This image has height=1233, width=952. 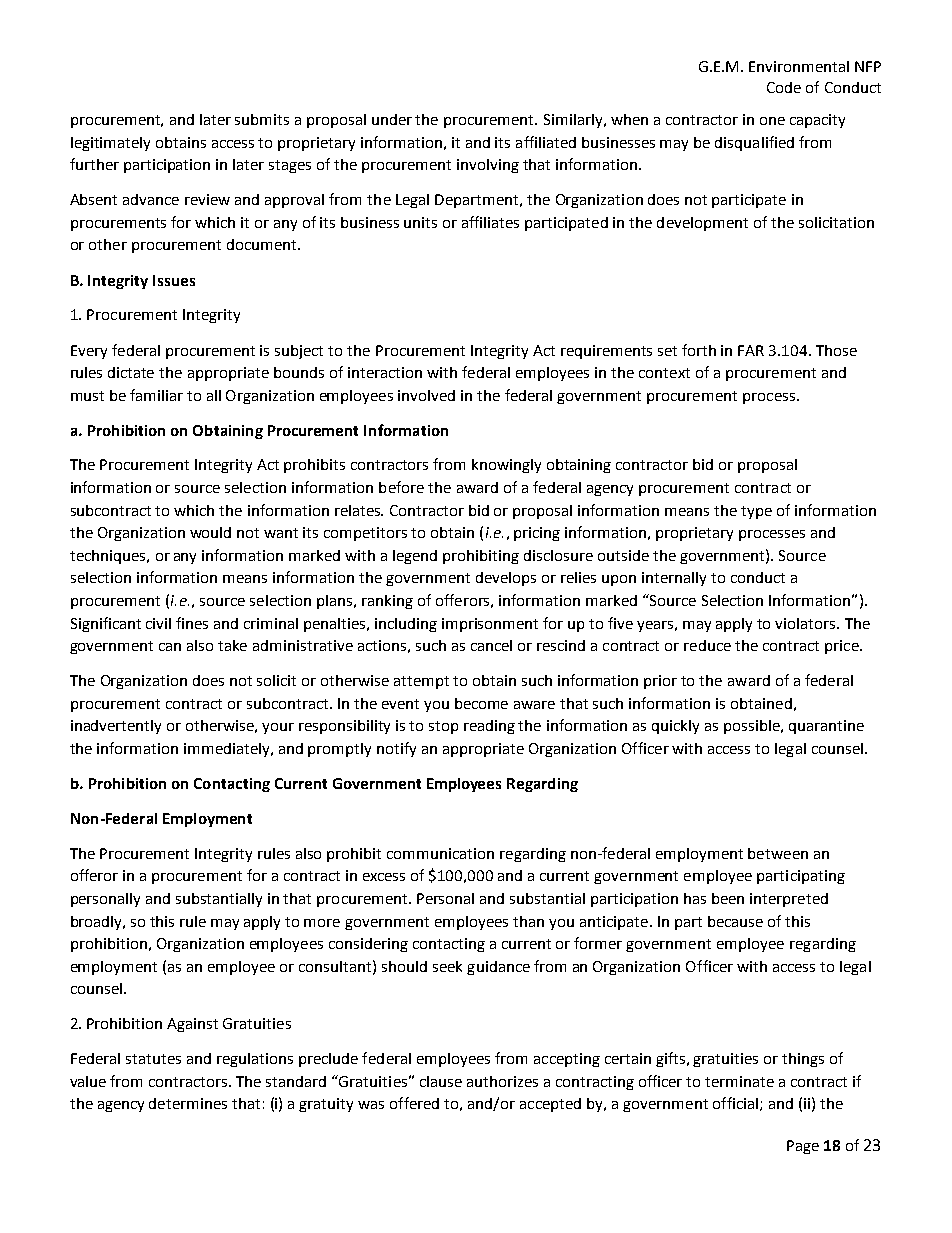 I want to click on authorizes, so click(x=502, y=1081).
